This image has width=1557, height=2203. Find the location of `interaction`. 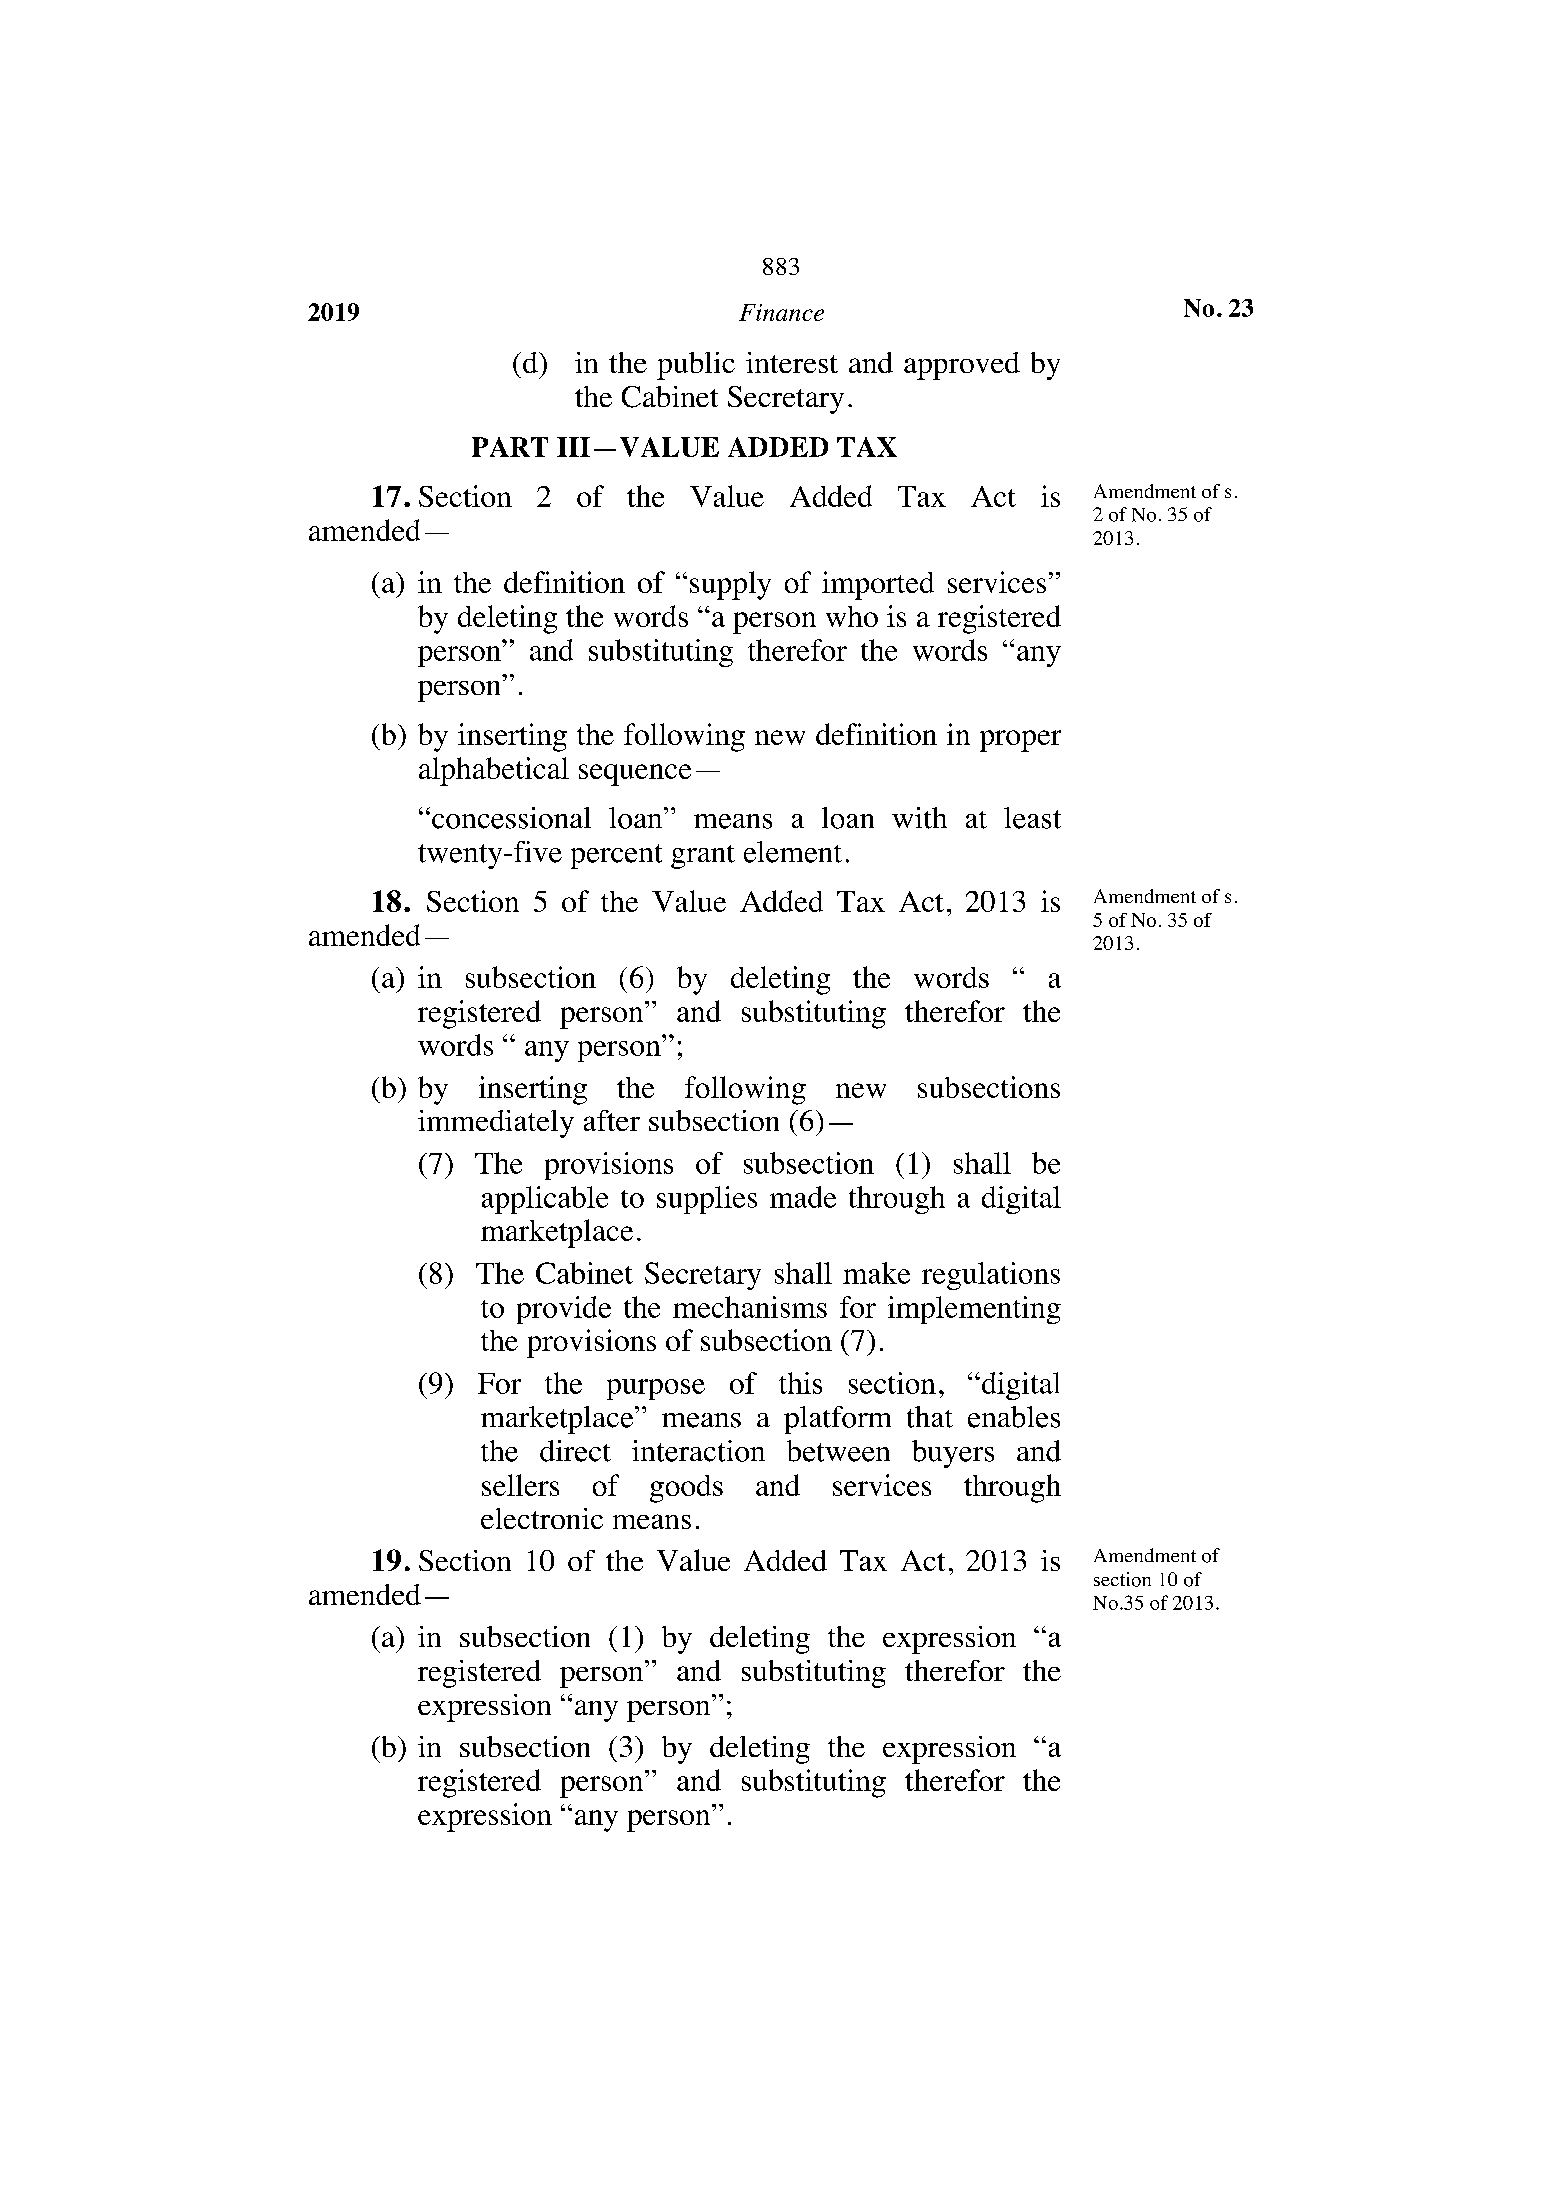

interaction is located at coordinates (698, 1451).
